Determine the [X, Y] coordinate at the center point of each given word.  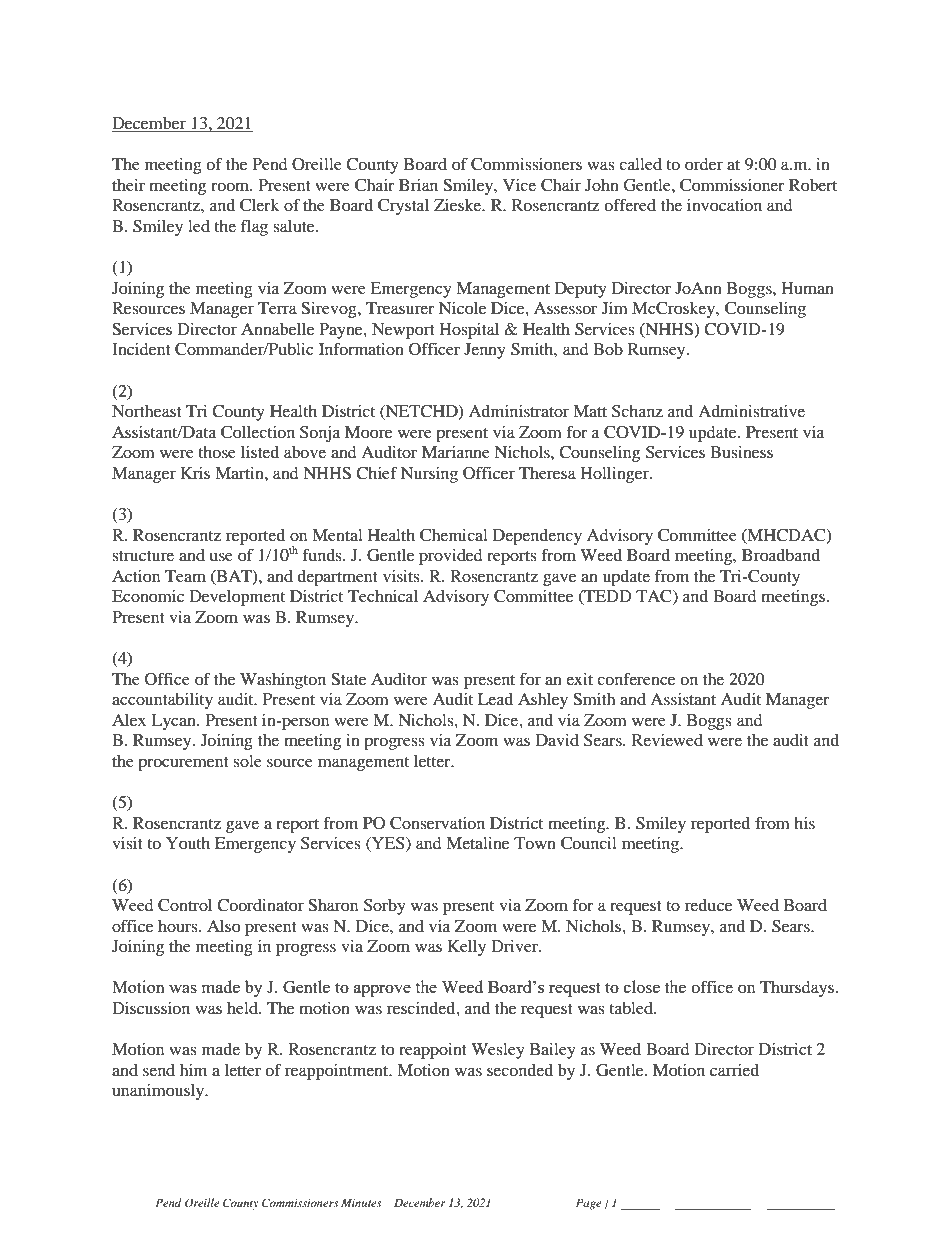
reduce [708, 905]
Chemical [454, 535]
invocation [724, 205]
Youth [188, 843]
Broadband [781, 555]
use [221, 556]
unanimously [159, 1092]
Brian [418, 185]
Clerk [259, 205]
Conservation [437, 823]
